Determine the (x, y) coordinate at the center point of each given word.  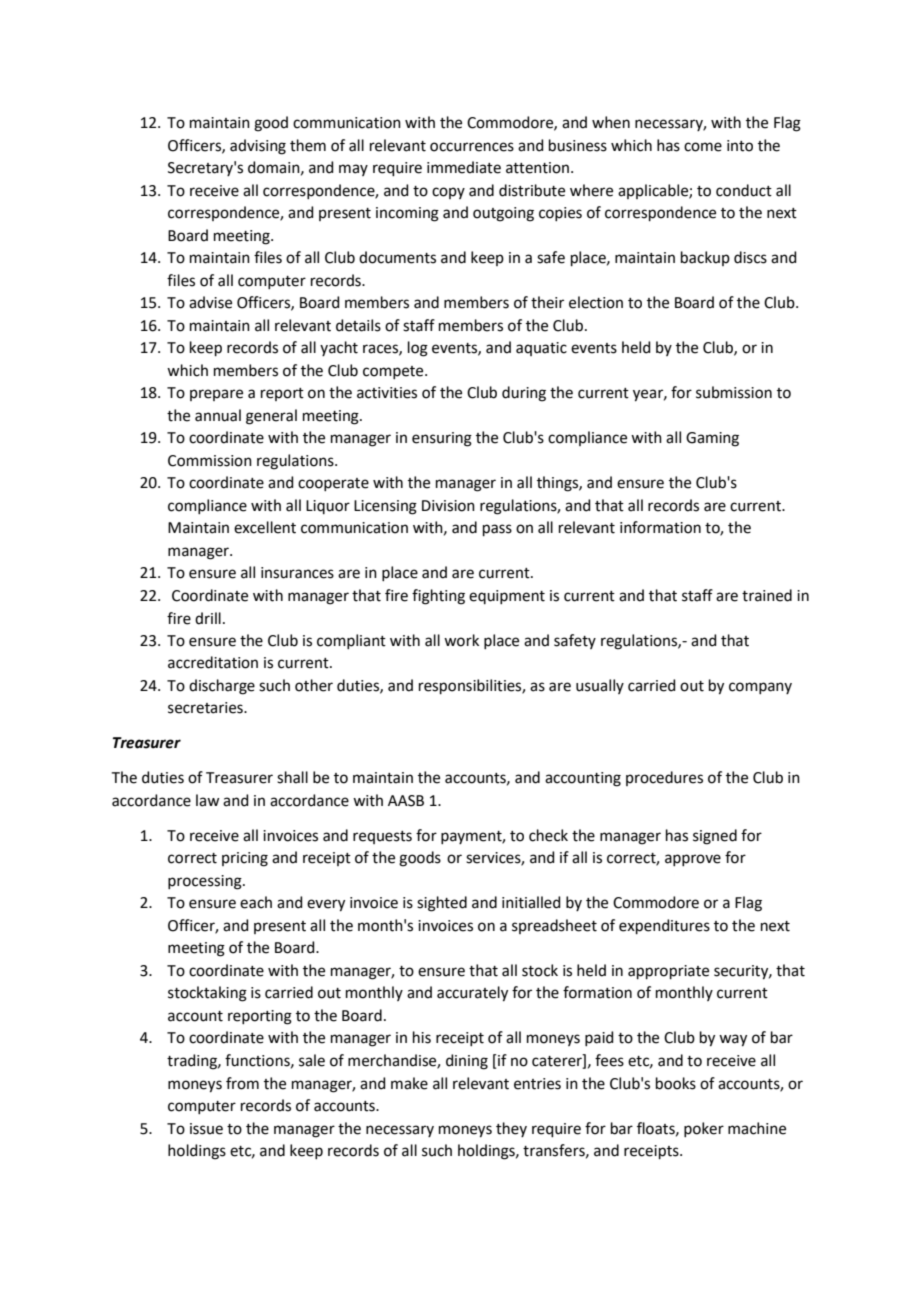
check (548, 835)
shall (292, 777)
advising (258, 147)
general (271, 417)
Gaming (712, 439)
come (703, 147)
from (242, 1083)
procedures (664, 778)
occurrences (472, 147)
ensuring (442, 439)
